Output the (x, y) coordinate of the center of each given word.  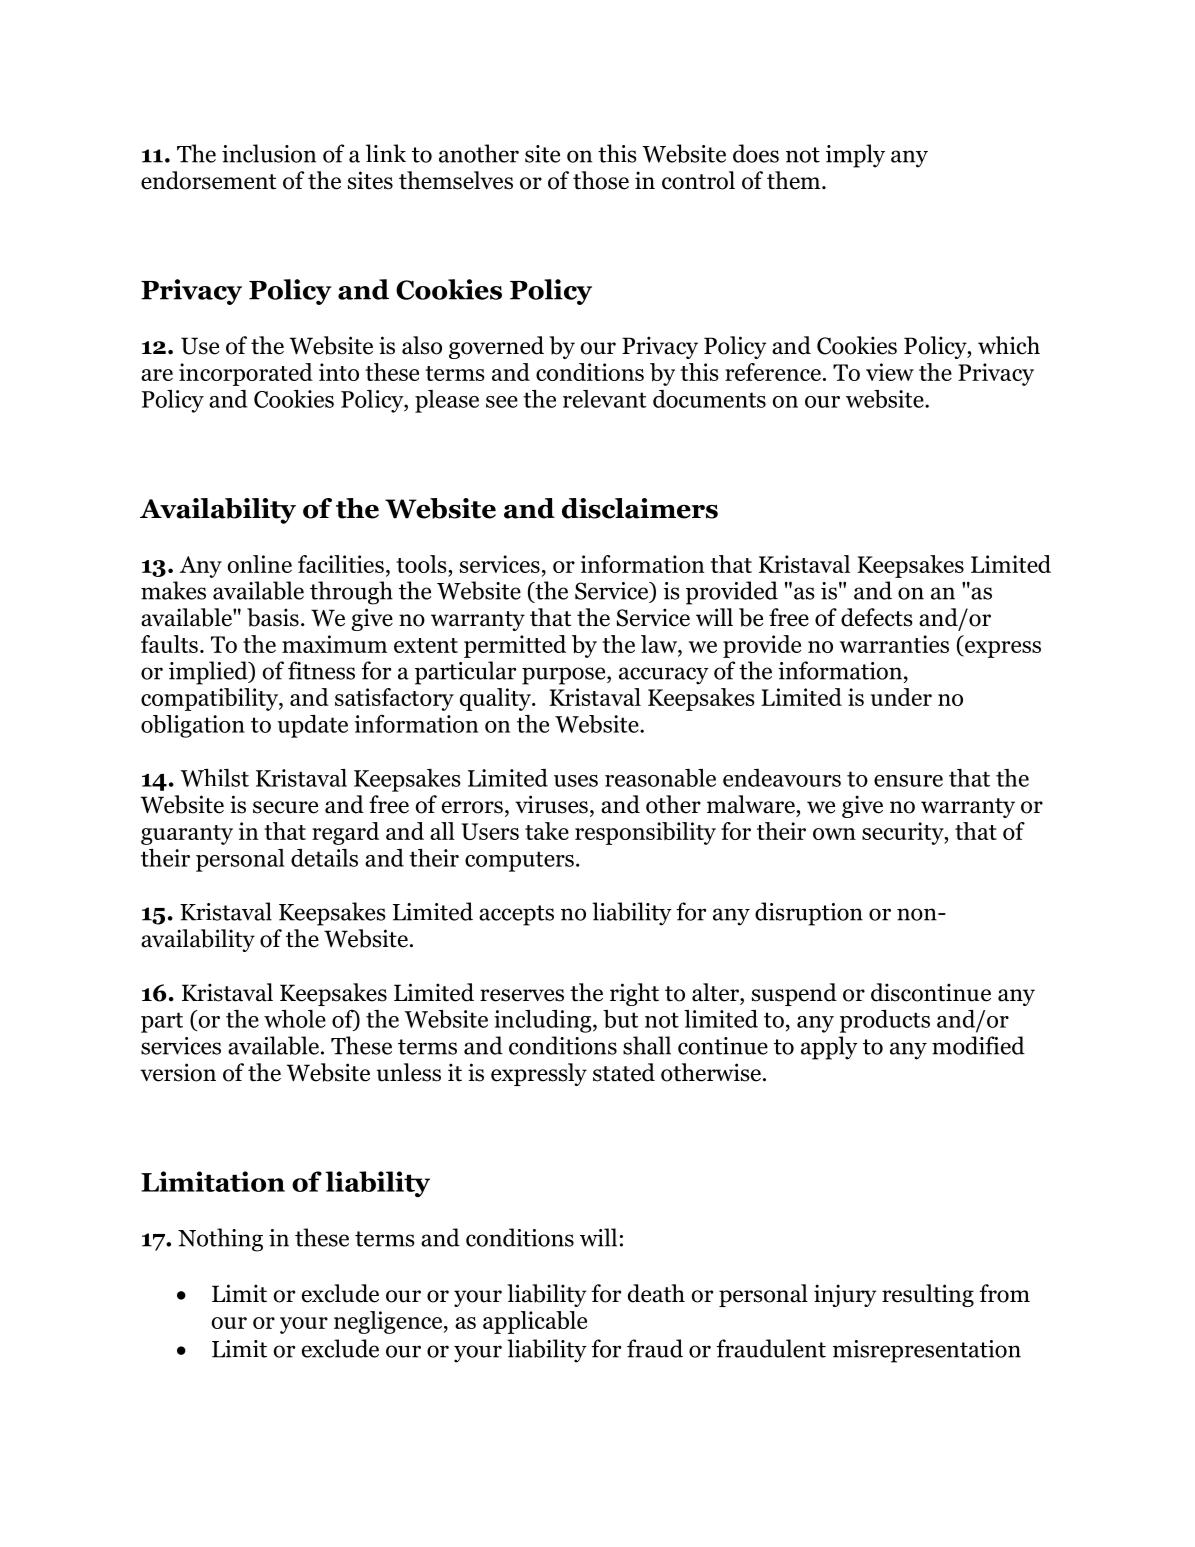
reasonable (660, 778)
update (312, 726)
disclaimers (640, 508)
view (890, 372)
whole (295, 1019)
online (260, 564)
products (885, 1021)
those (601, 180)
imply (855, 156)
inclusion (269, 153)
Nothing (220, 1240)
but (621, 1019)
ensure (908, 781)
